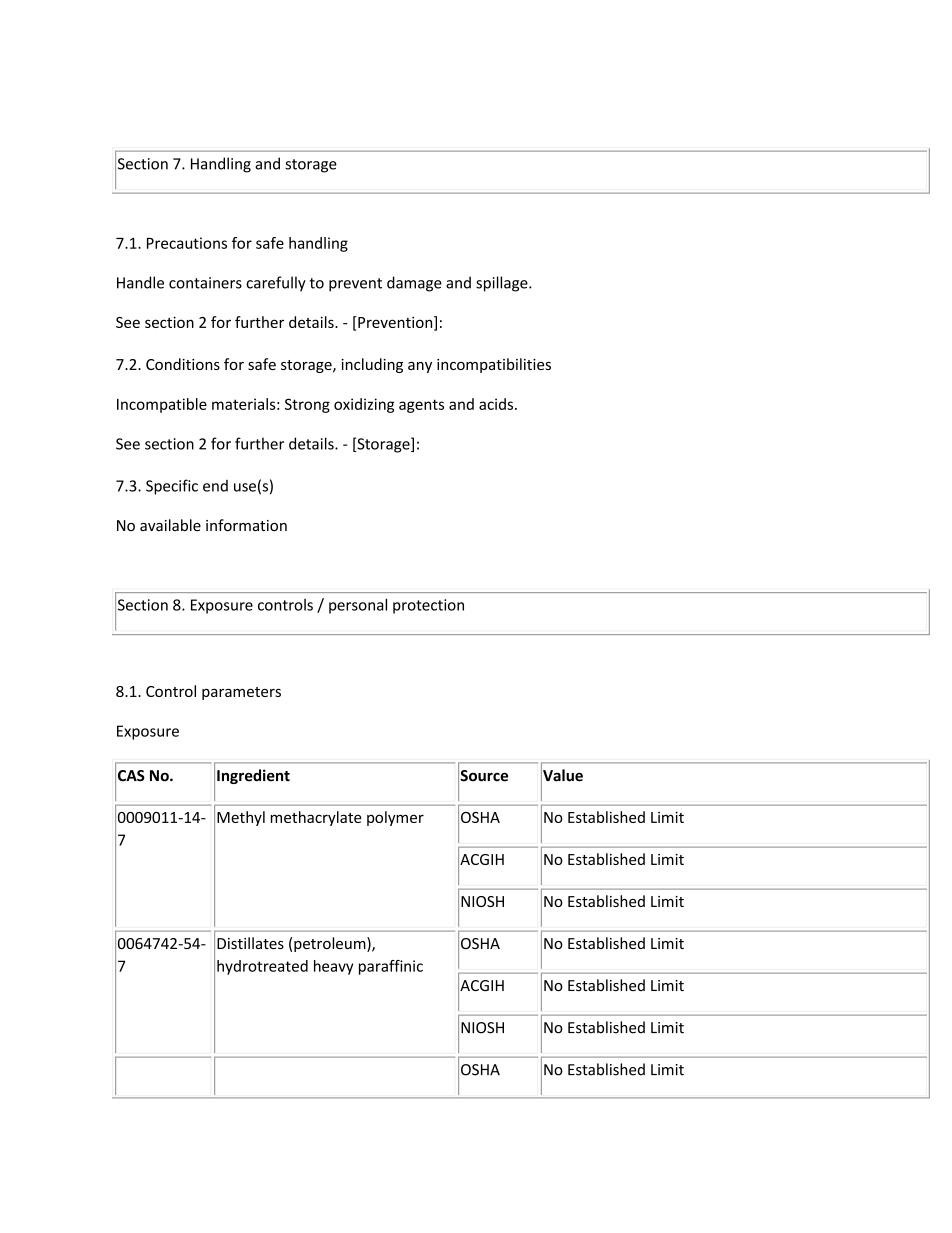 This screenshot has width=952, height=1233. Describe the element at coordinates (503, 284) in the screenshot. I see `spillage` at that location.
